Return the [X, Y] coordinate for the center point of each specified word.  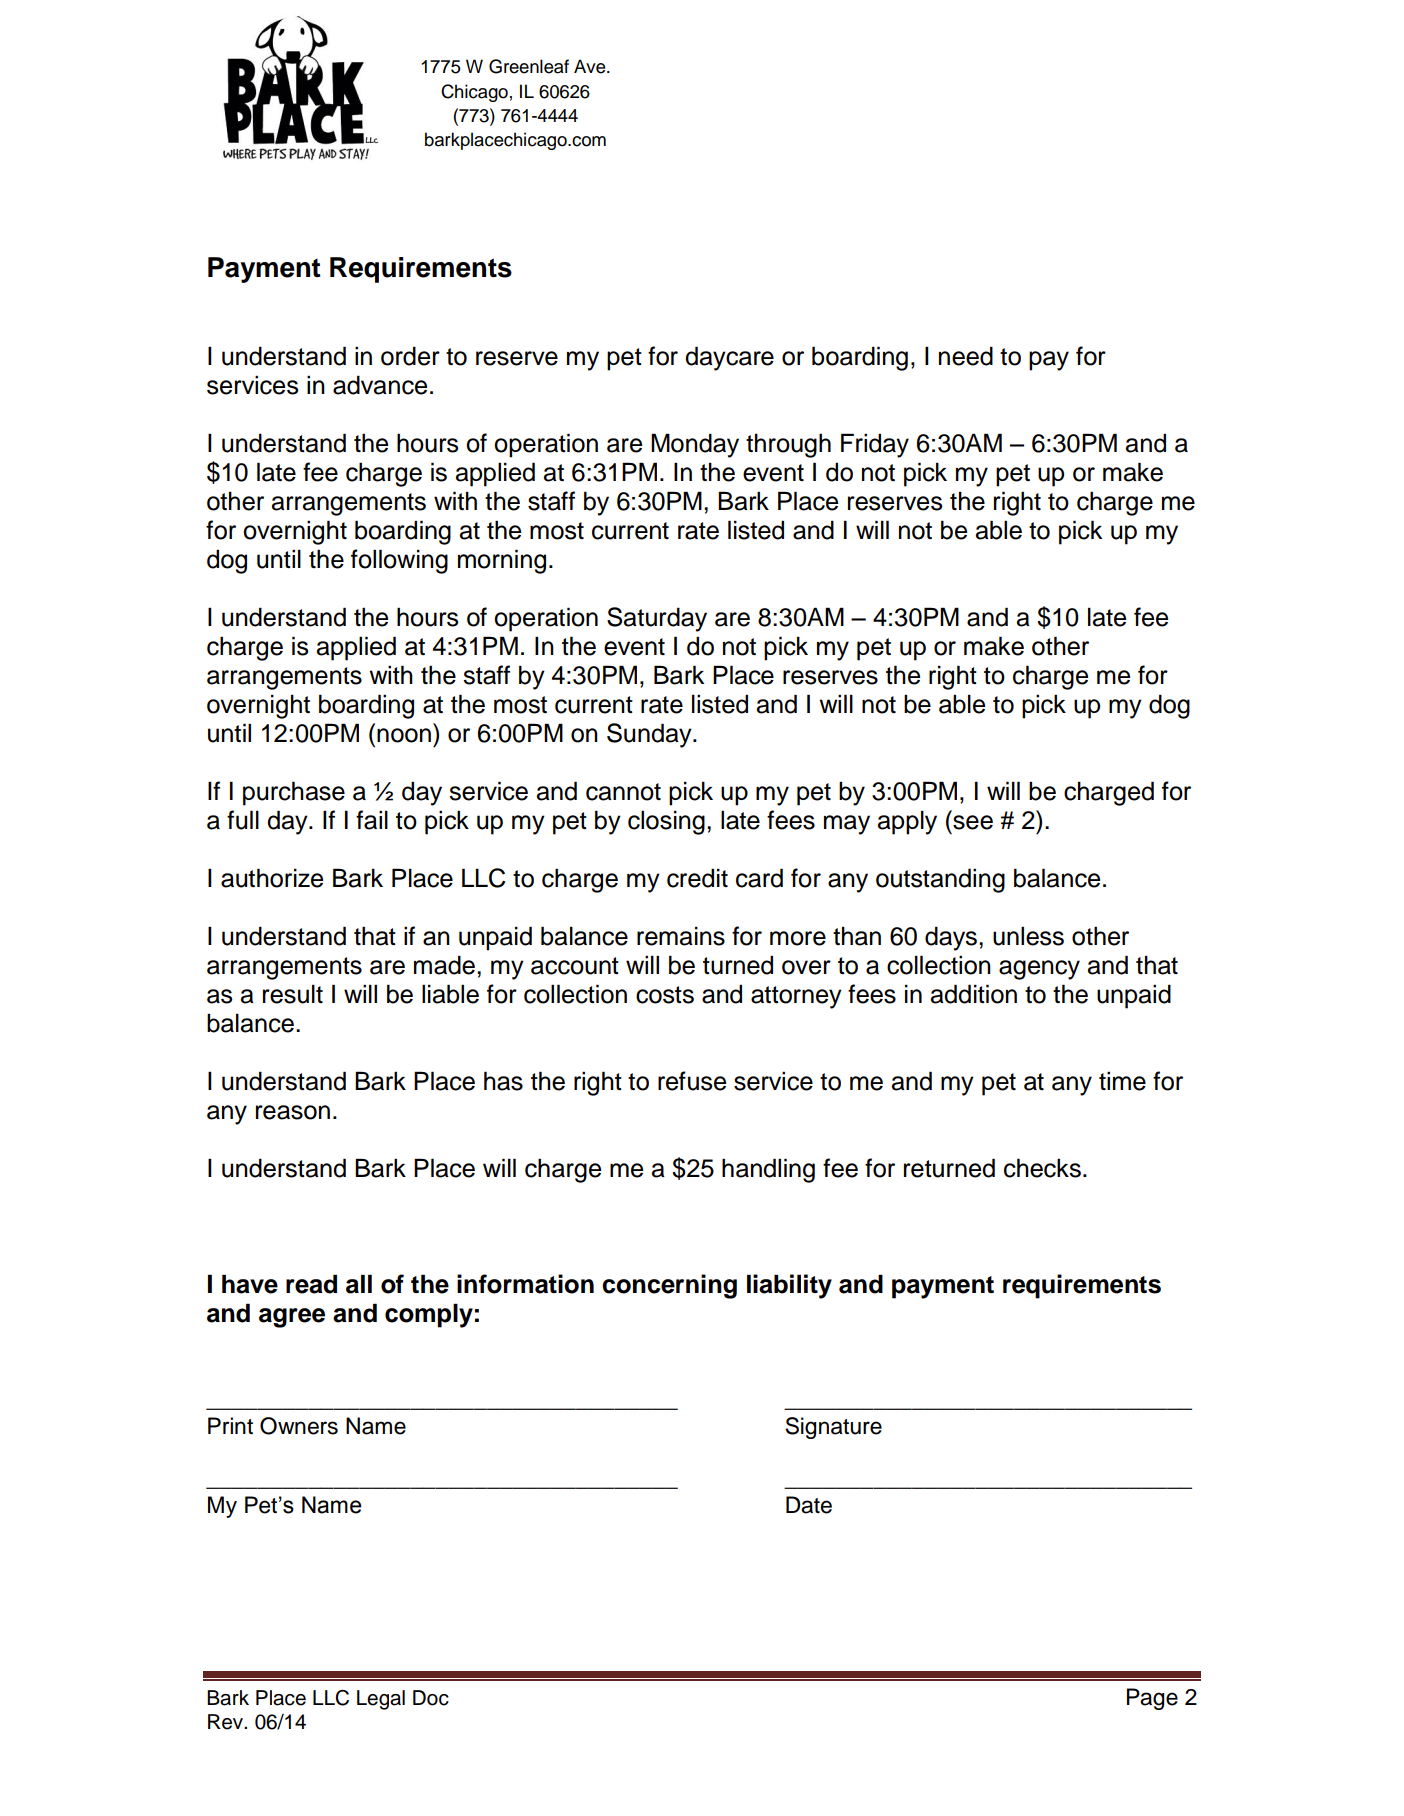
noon [404, 735]
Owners [299, 1426]
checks [1042, 1168]
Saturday [657, 619]
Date [809, 1505]
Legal [381, 1700]
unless [1028, 936]
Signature [833, 1428]
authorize [272, 878]
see [973, 822]
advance [380, 385]
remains [681, 936]
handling [768, 1170]
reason [293, 1112]
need [966, 356]
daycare [729, 358]
